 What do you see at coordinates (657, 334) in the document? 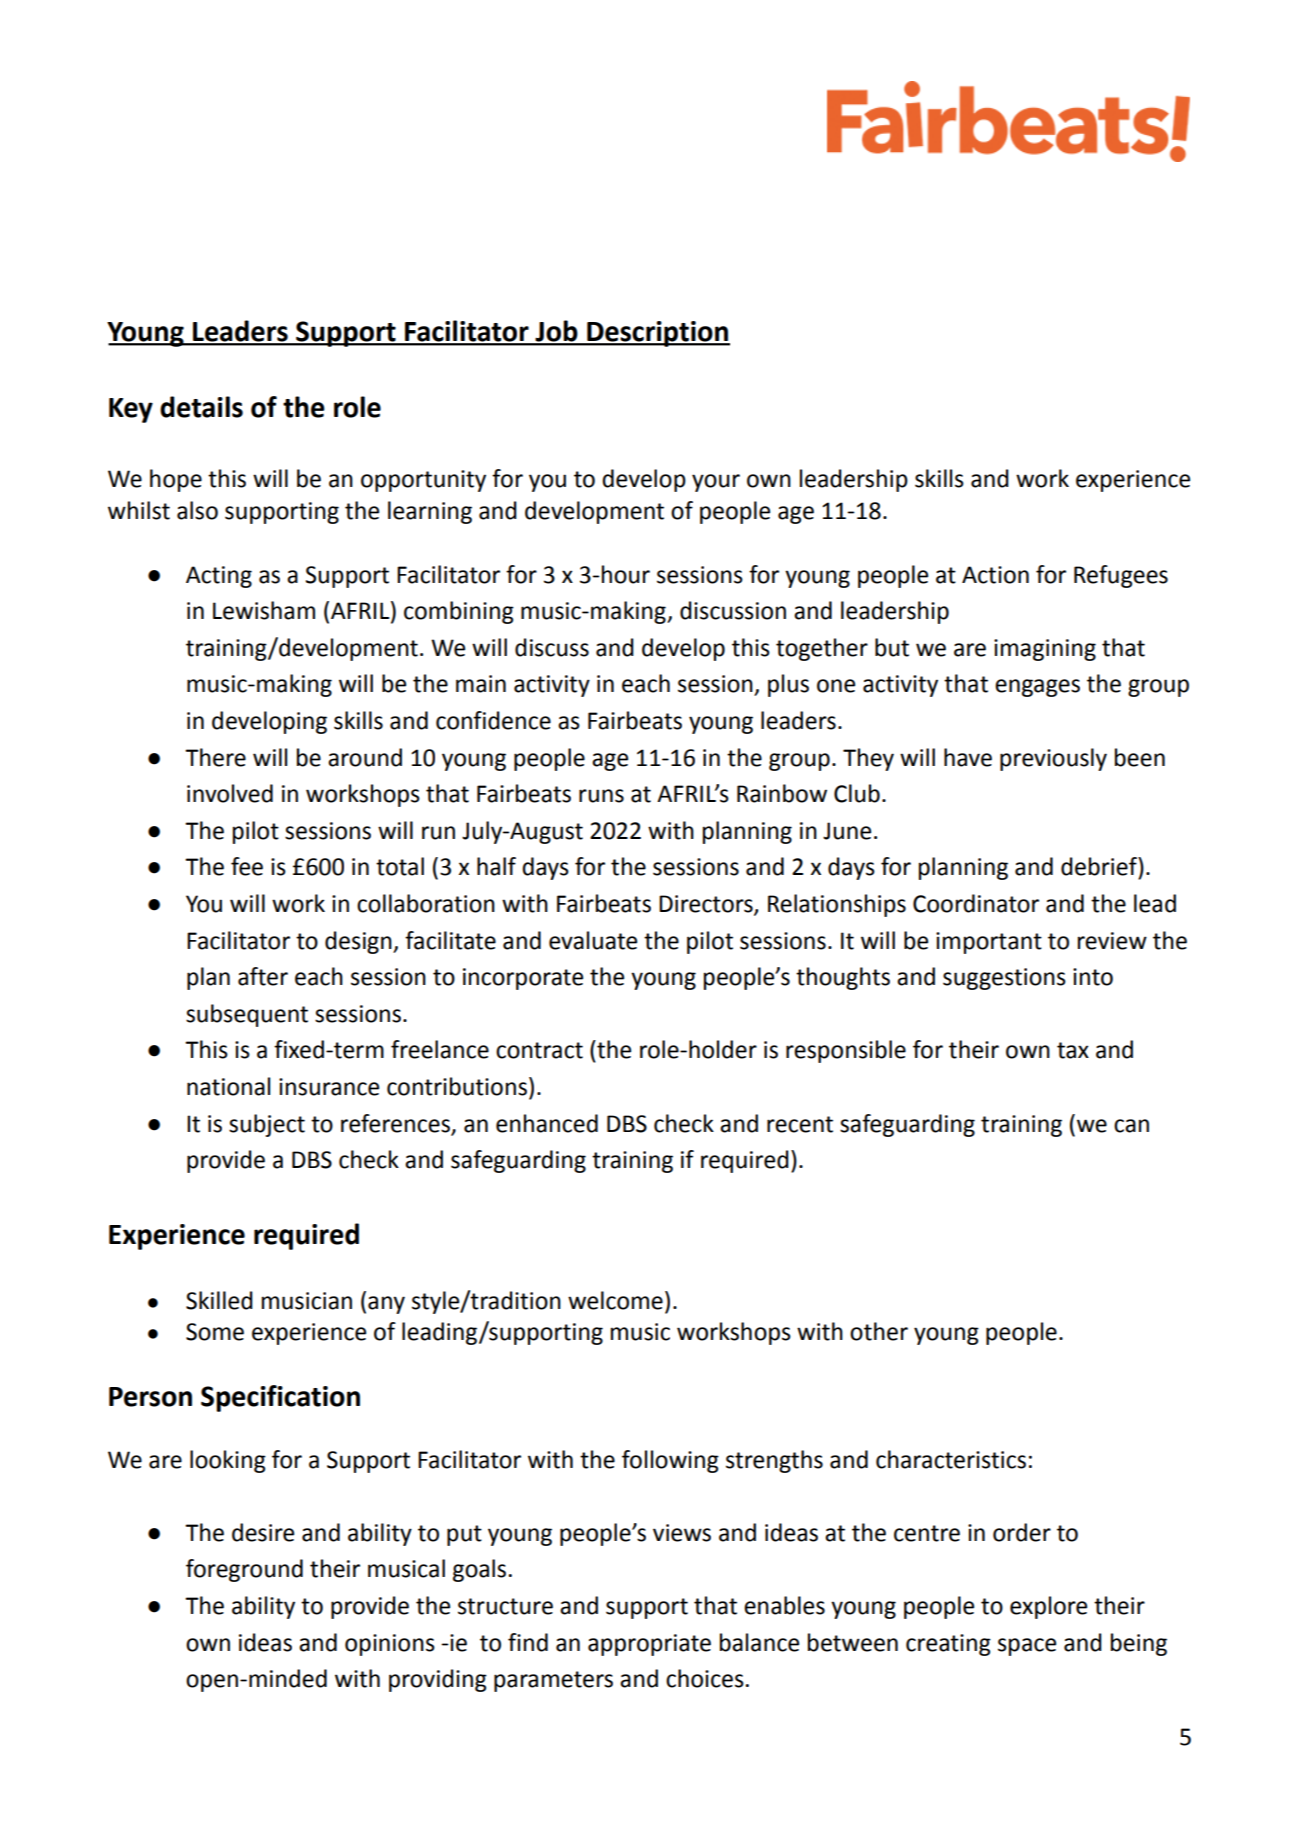
I see `Description` at bounding box center [657, 334].
